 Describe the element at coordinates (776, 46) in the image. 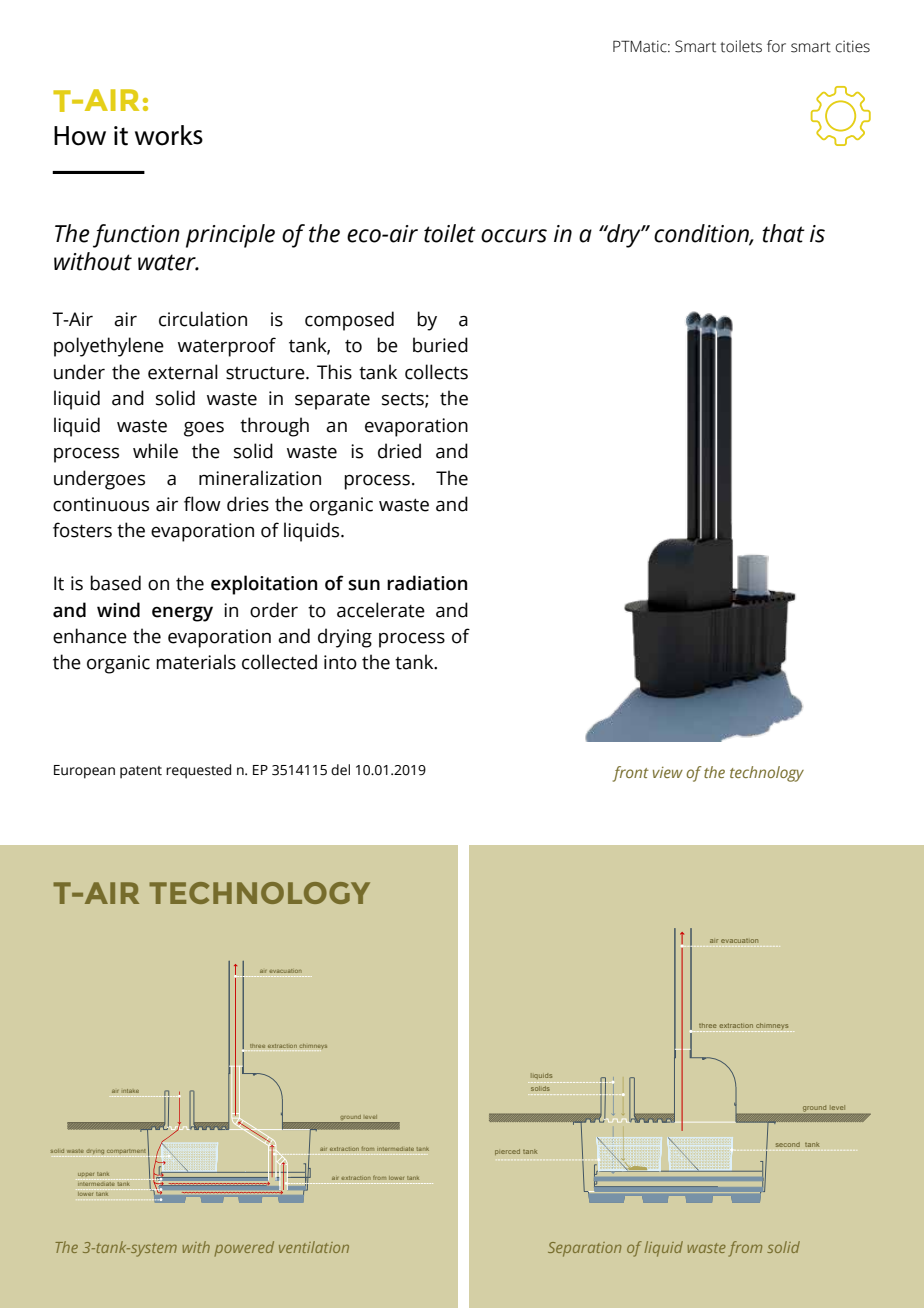

I see `for` at that location.
